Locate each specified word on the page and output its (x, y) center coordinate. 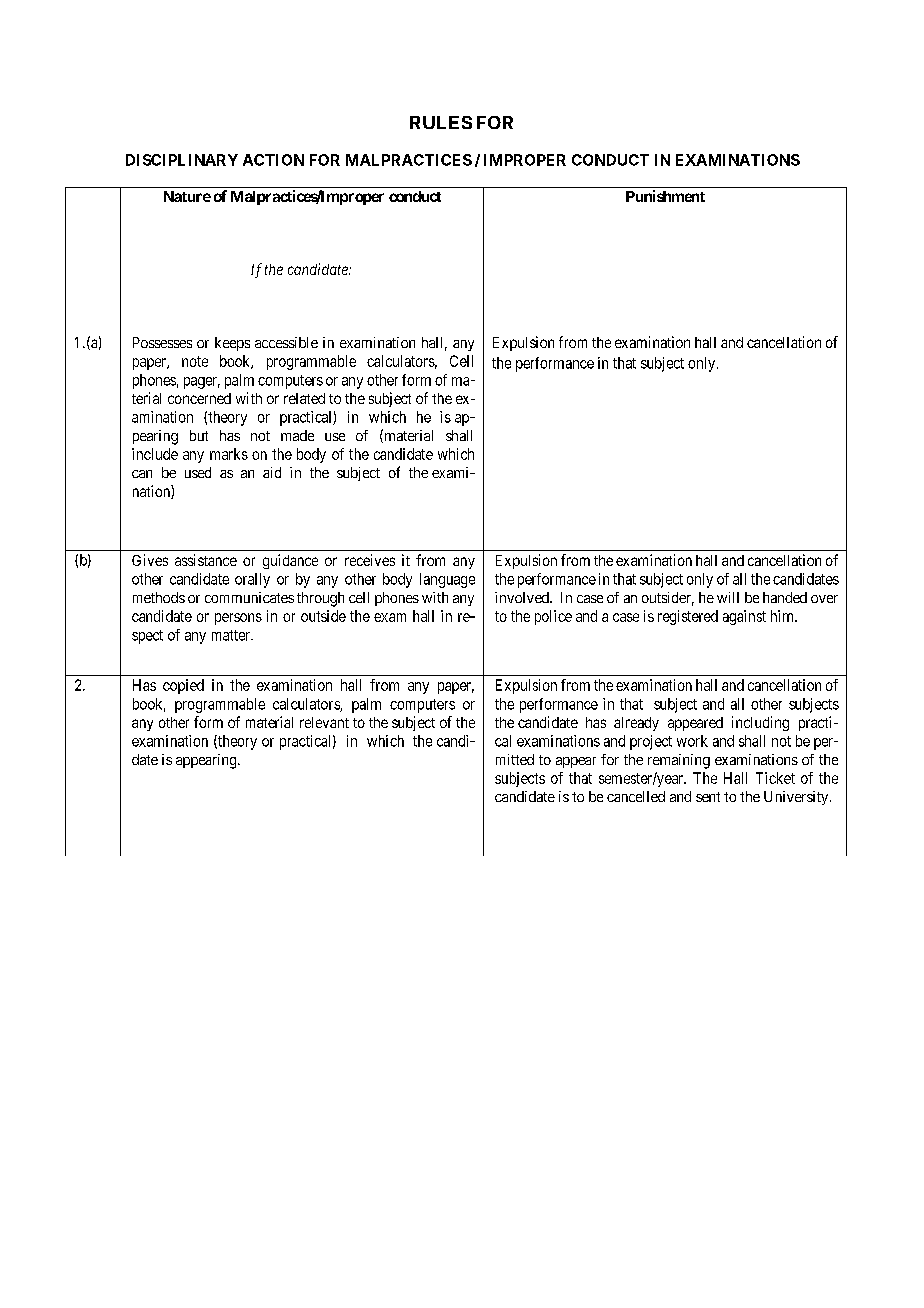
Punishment (665, 196)
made (297, 435)
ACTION (273, 160)
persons (238, 619)
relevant (324, 722)
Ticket (775, 778)
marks (229, 454)
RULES (441, 122)
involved (523, 597)
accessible (286, 342)
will (728, 597)
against (744, 617)
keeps (232, 344)
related (304, 398)
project (651, 742)
